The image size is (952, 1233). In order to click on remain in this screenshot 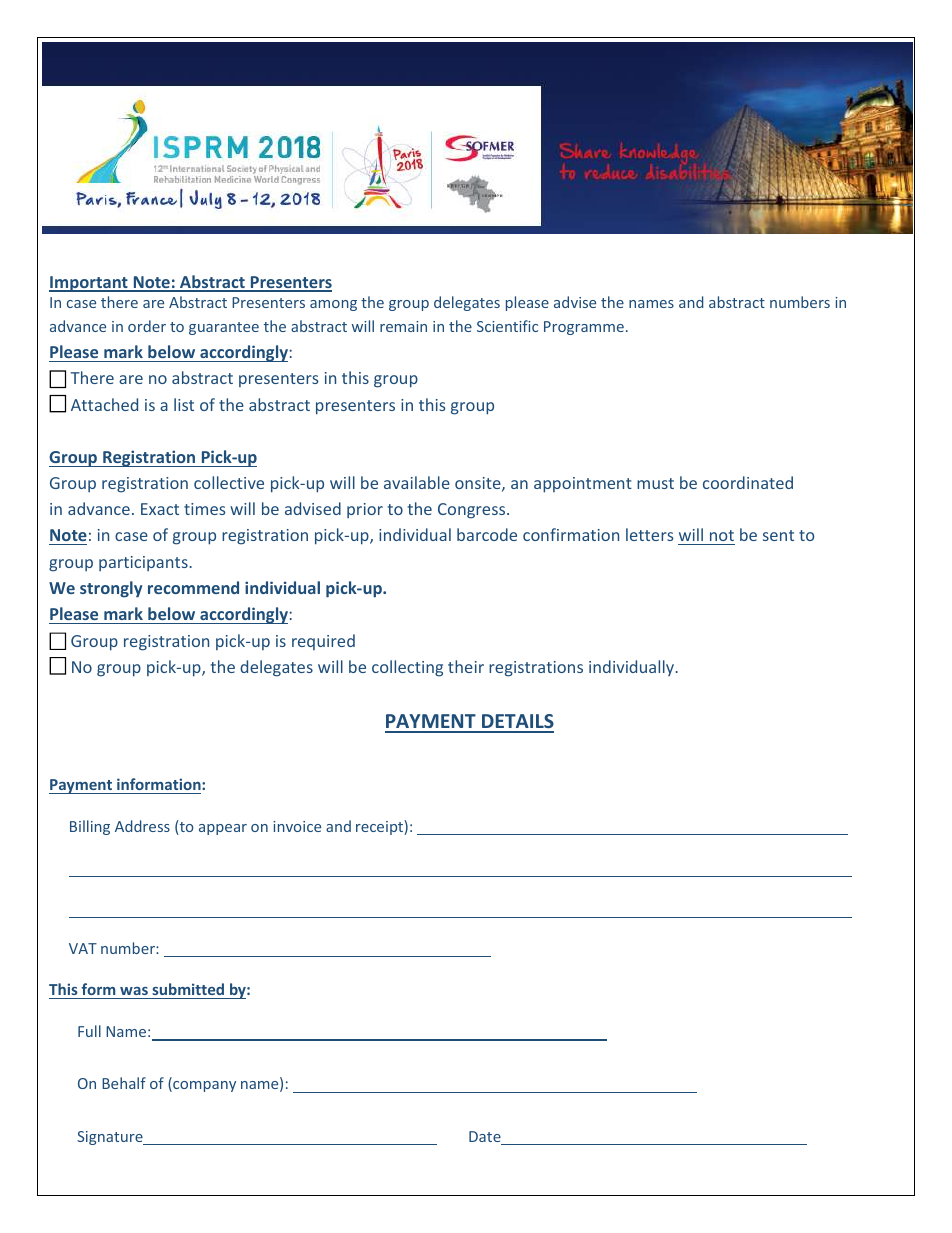, I will do `click(403, 326)`.
